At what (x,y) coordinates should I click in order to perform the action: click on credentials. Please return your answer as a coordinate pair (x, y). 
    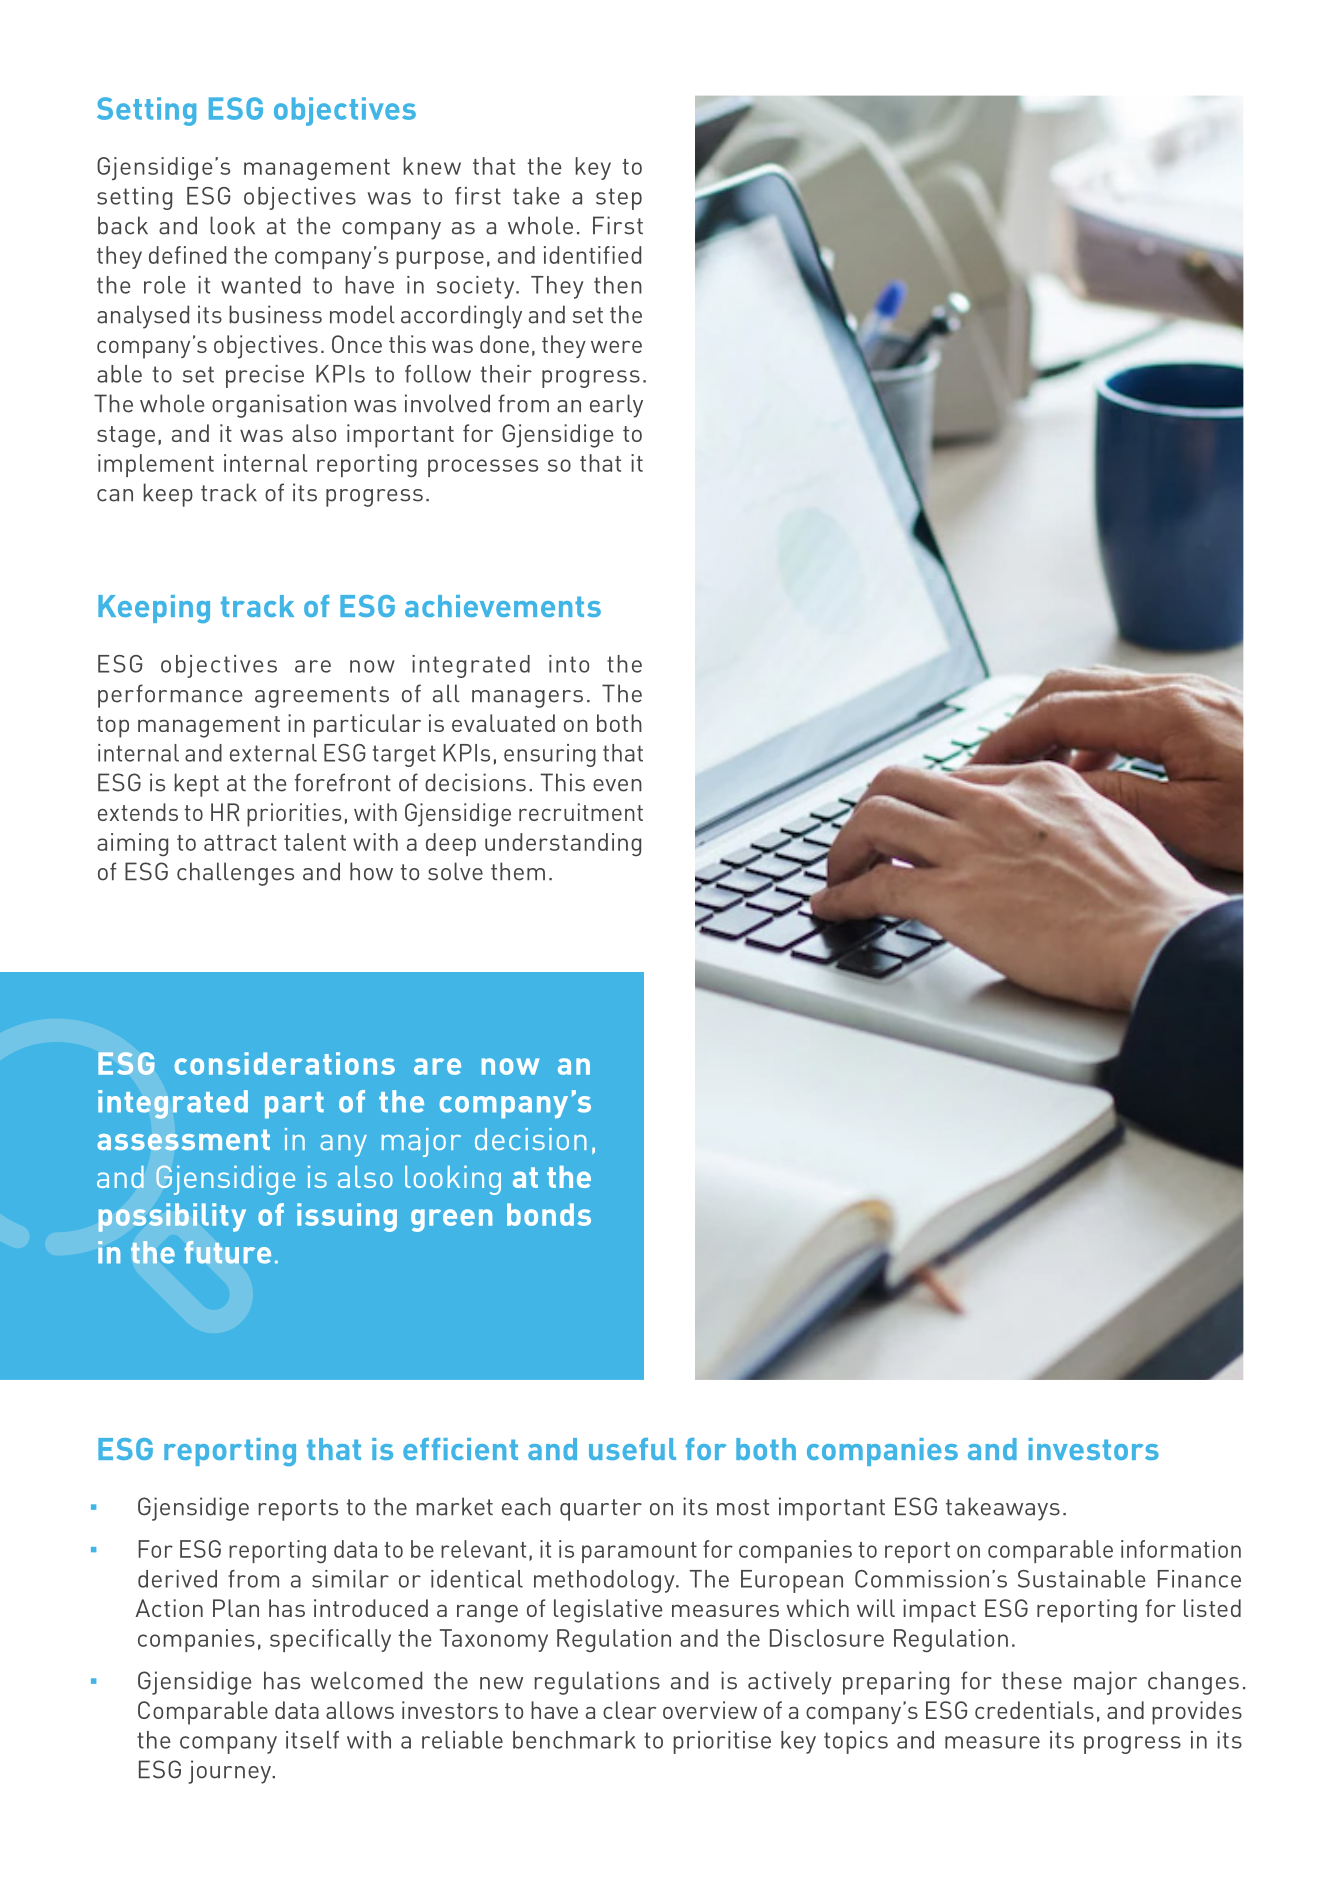
    Looking at the image, I should click on (1034, 1710).
